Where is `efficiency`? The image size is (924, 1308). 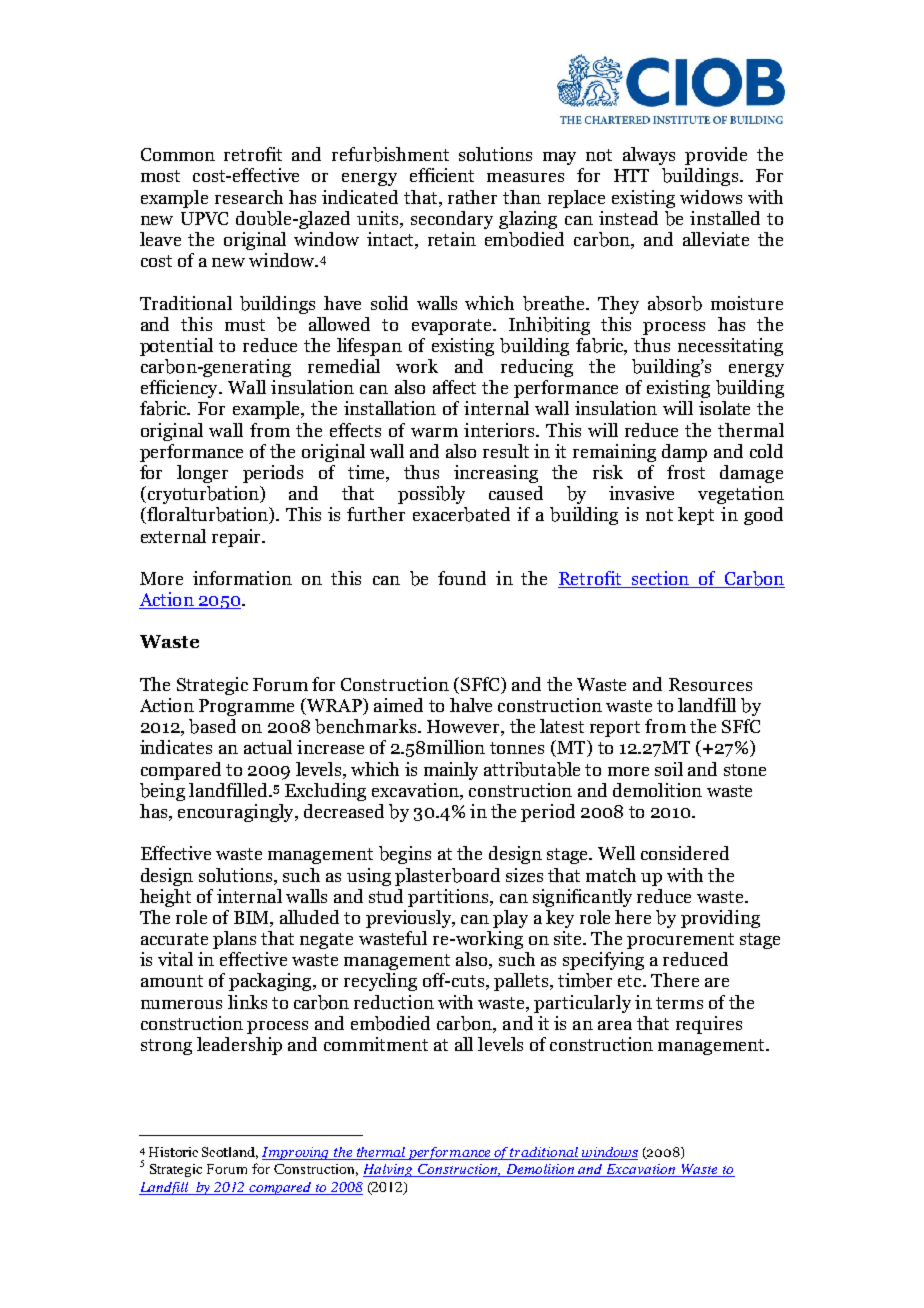
efficiency is located at coordinates (180, 389).
